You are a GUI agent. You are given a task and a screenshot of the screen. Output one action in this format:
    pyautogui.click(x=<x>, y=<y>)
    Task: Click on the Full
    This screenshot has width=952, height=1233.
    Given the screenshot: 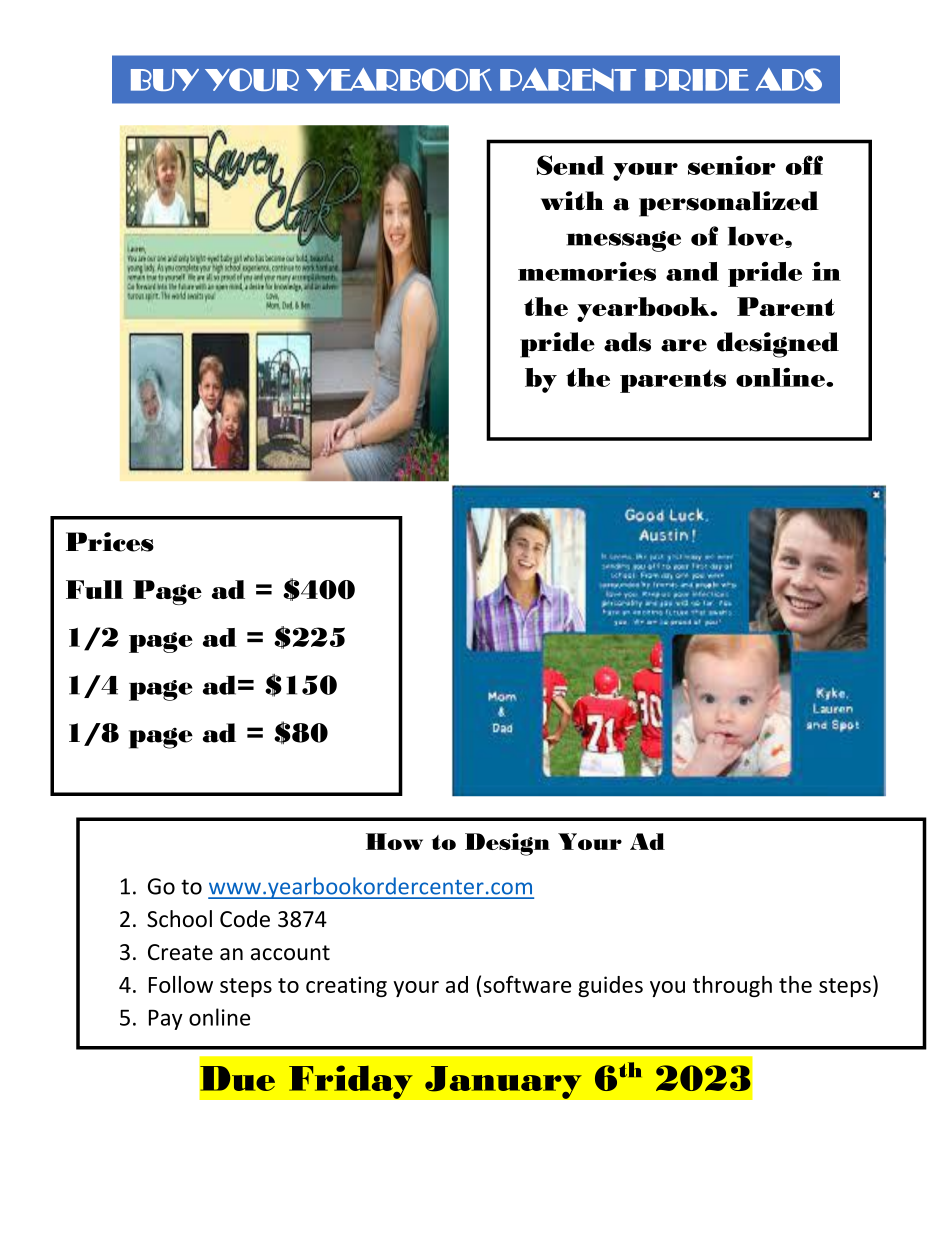 What is the action you would take?
    pyautogui.click(x=94, y=589)
